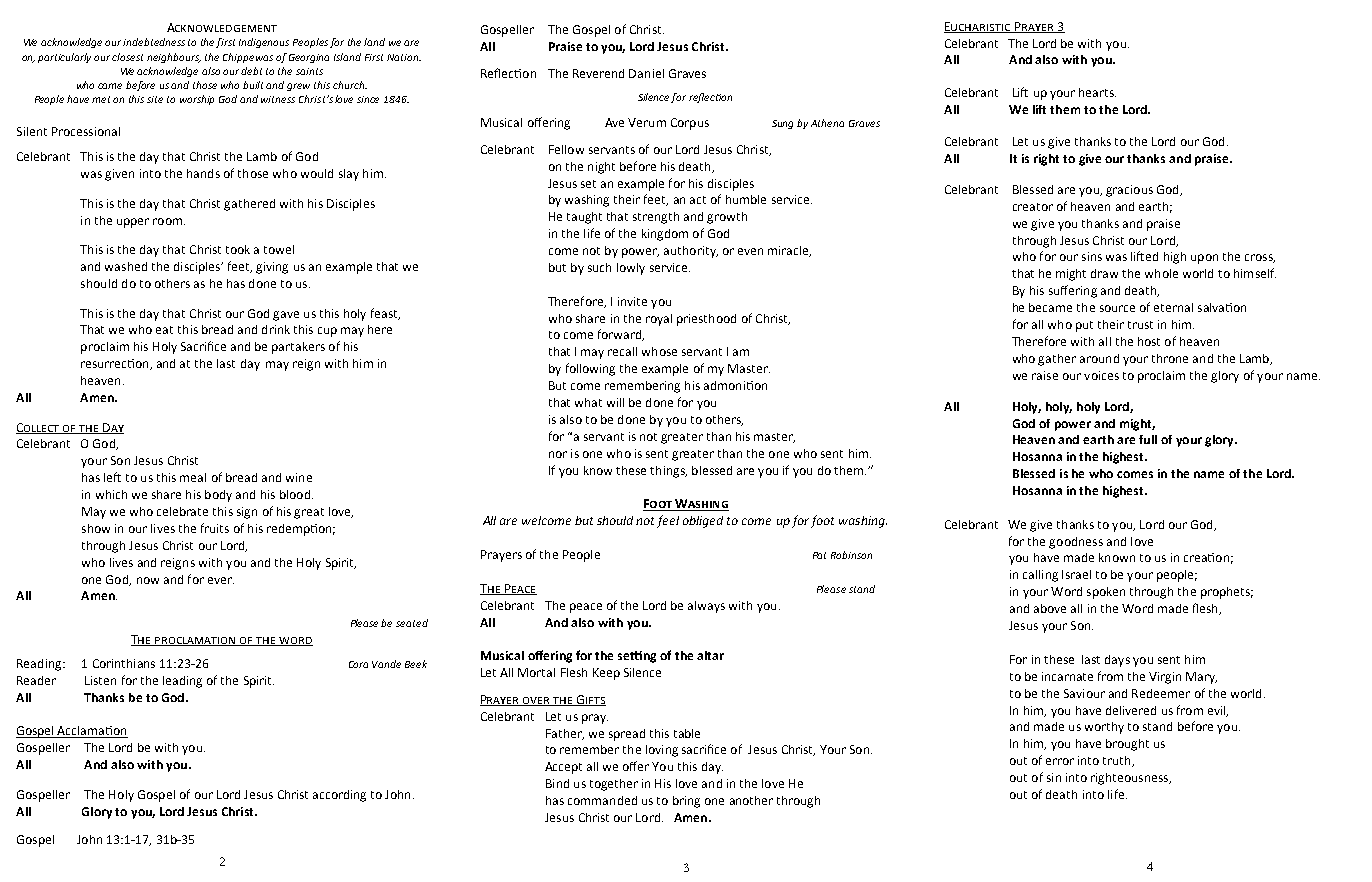 The image size is (1372, 882). Describe the element at coordinates (1097, 92) in the screenshot. I see `hearts` at that location.
